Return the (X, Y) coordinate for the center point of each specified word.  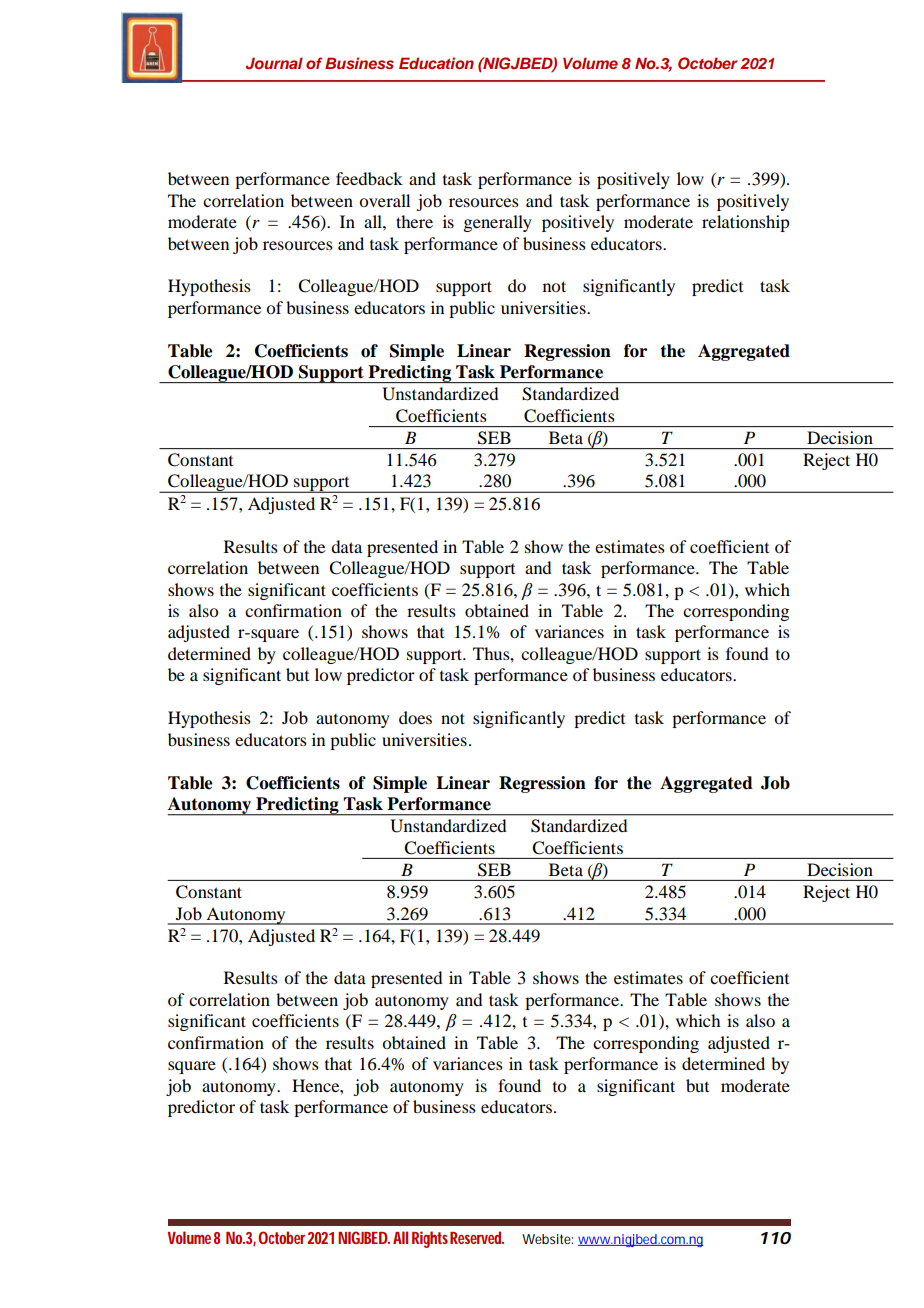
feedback (369, 178)
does (415, 717)
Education (436, 63)
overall (384, 200)
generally (497, 223)
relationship (745, 223)
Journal (274, 63)
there (414, 221)
